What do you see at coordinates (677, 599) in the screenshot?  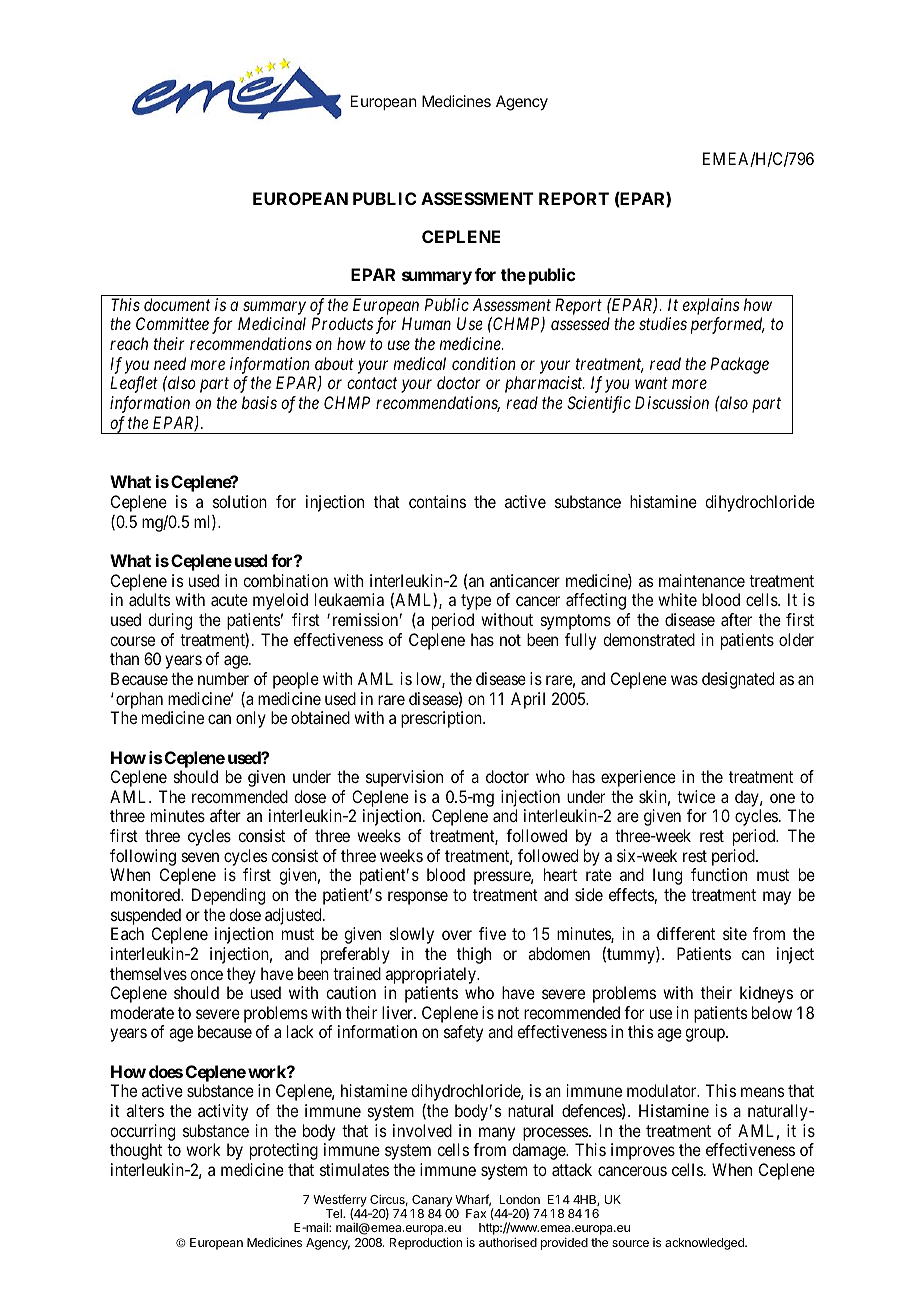 I see `white` at bounding box center [677, 599].
